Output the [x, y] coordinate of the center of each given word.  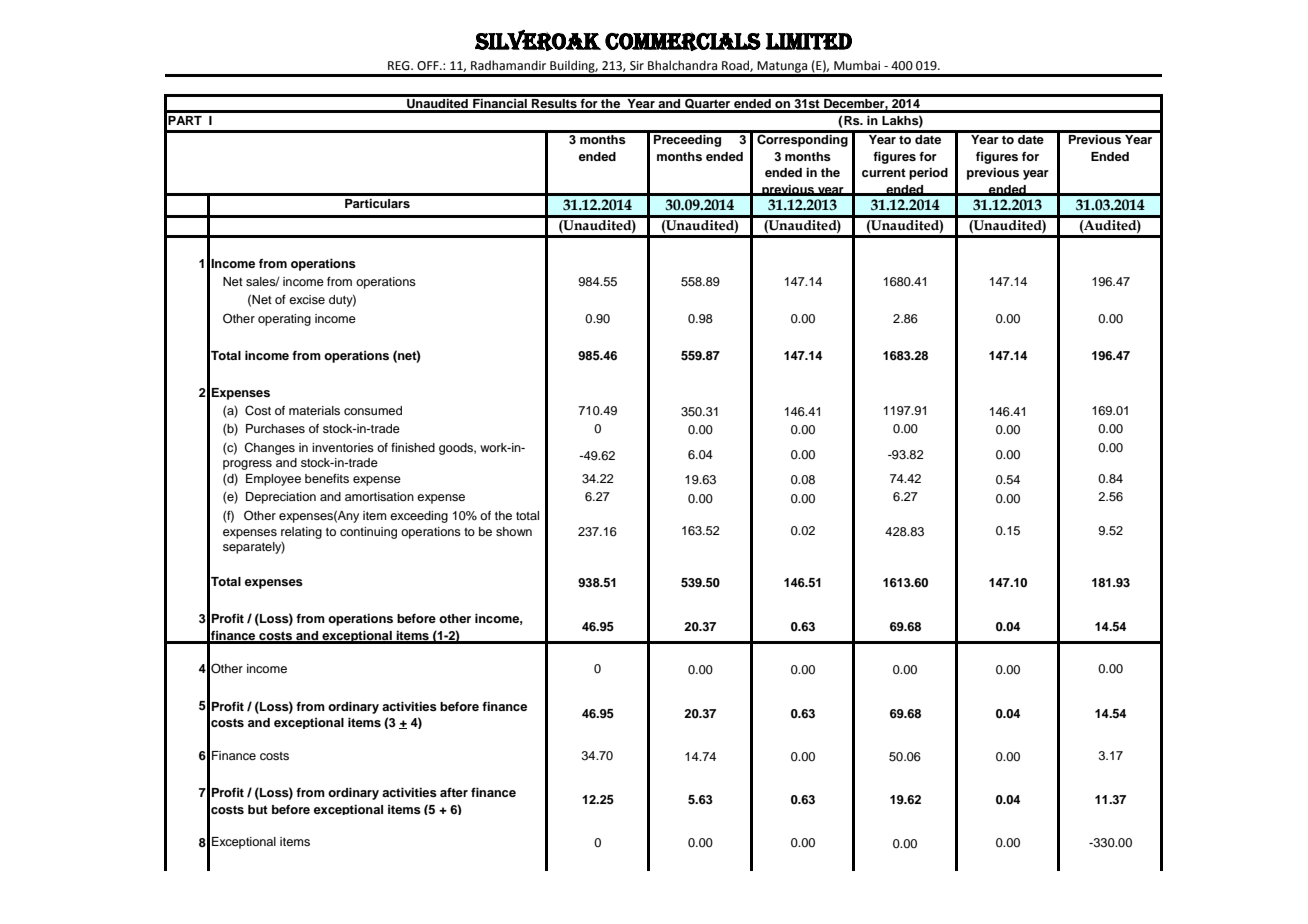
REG [400, 66]
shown [514, 531]
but [258, 809]
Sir [637, 66]
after [454, 792]
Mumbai [857, 65]
